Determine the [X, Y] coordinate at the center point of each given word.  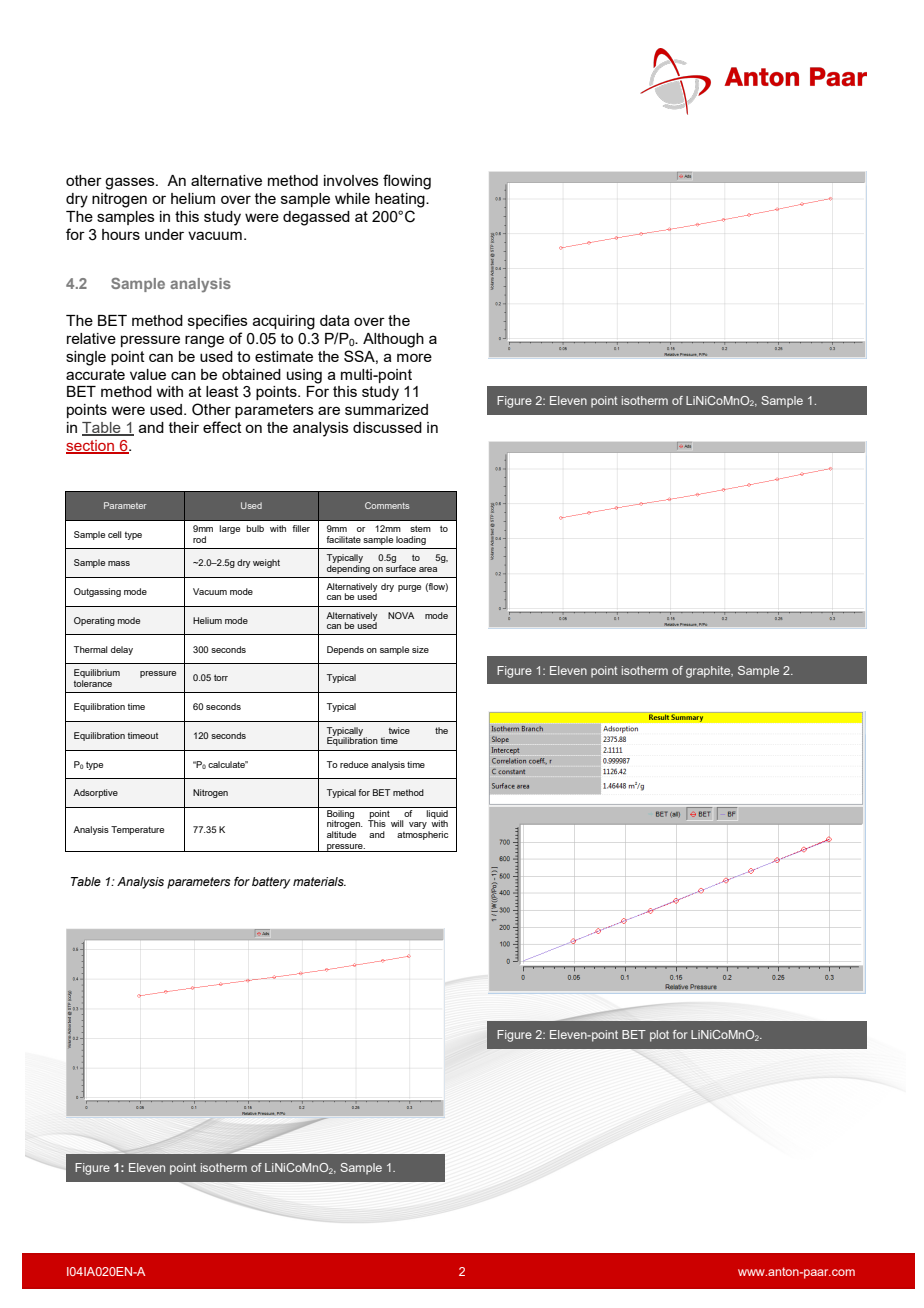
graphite [709, 672]
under [164, 234]
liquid [437, 814]
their [184, 427]
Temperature [137, 830]
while [352, 198]
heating [401, 200]
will [397, 823]
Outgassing [97, 592]
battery [271, 883]
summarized [386, 409]
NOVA [401, 615]
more [414, 357]
